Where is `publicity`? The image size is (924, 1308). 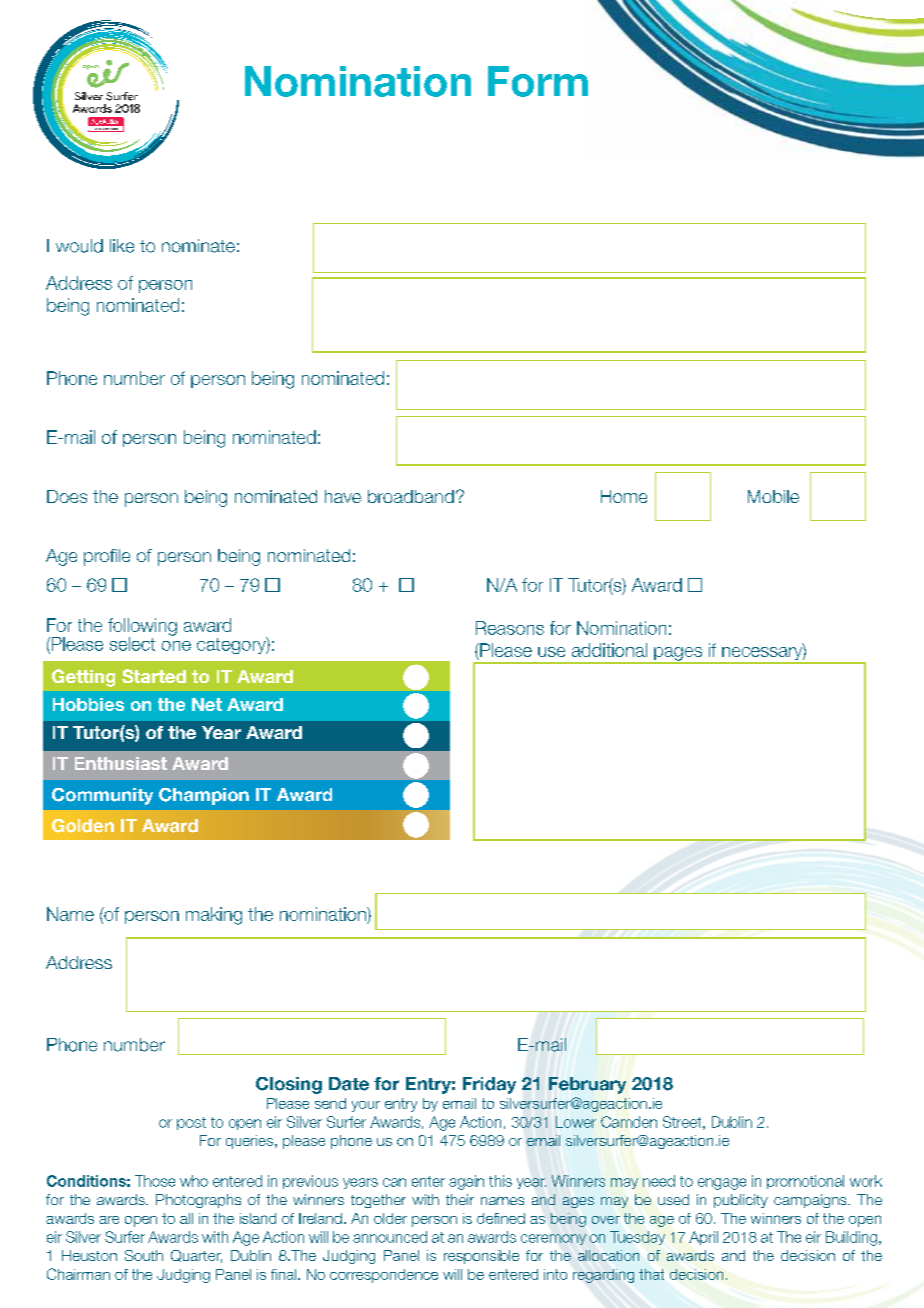
publicity is located at coordinates (741, 1201).
